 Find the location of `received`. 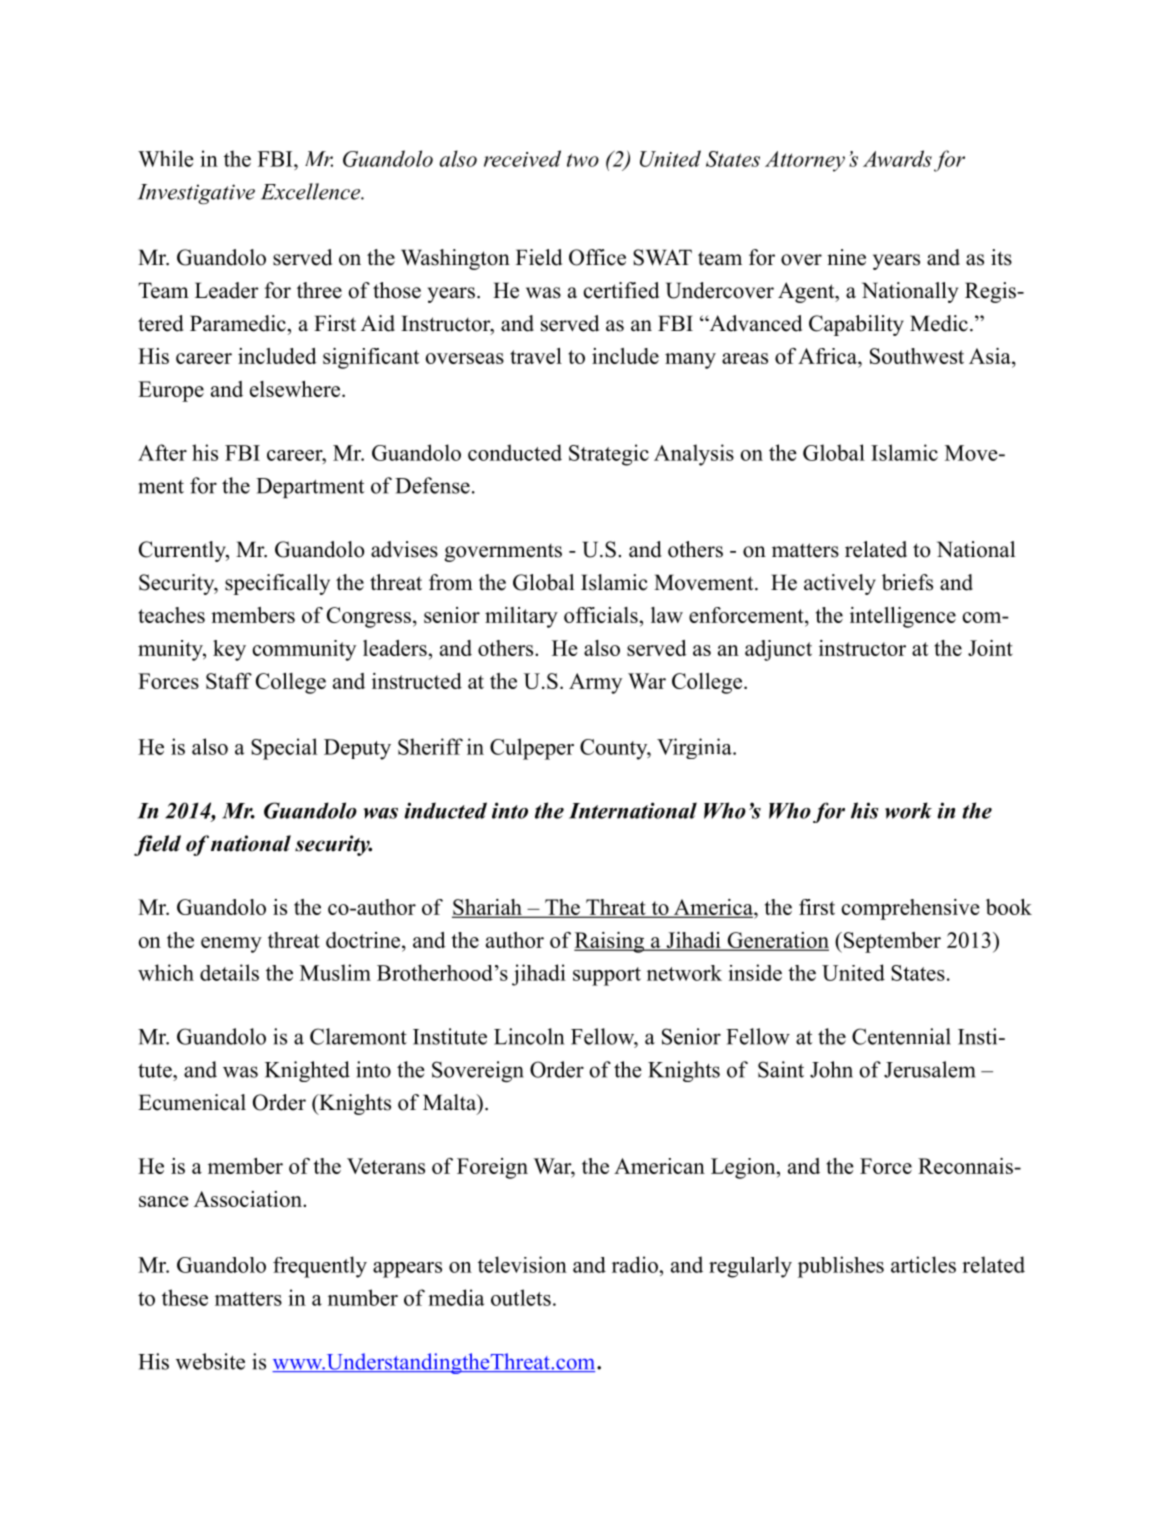

received is located at coordinates (522, 158).
